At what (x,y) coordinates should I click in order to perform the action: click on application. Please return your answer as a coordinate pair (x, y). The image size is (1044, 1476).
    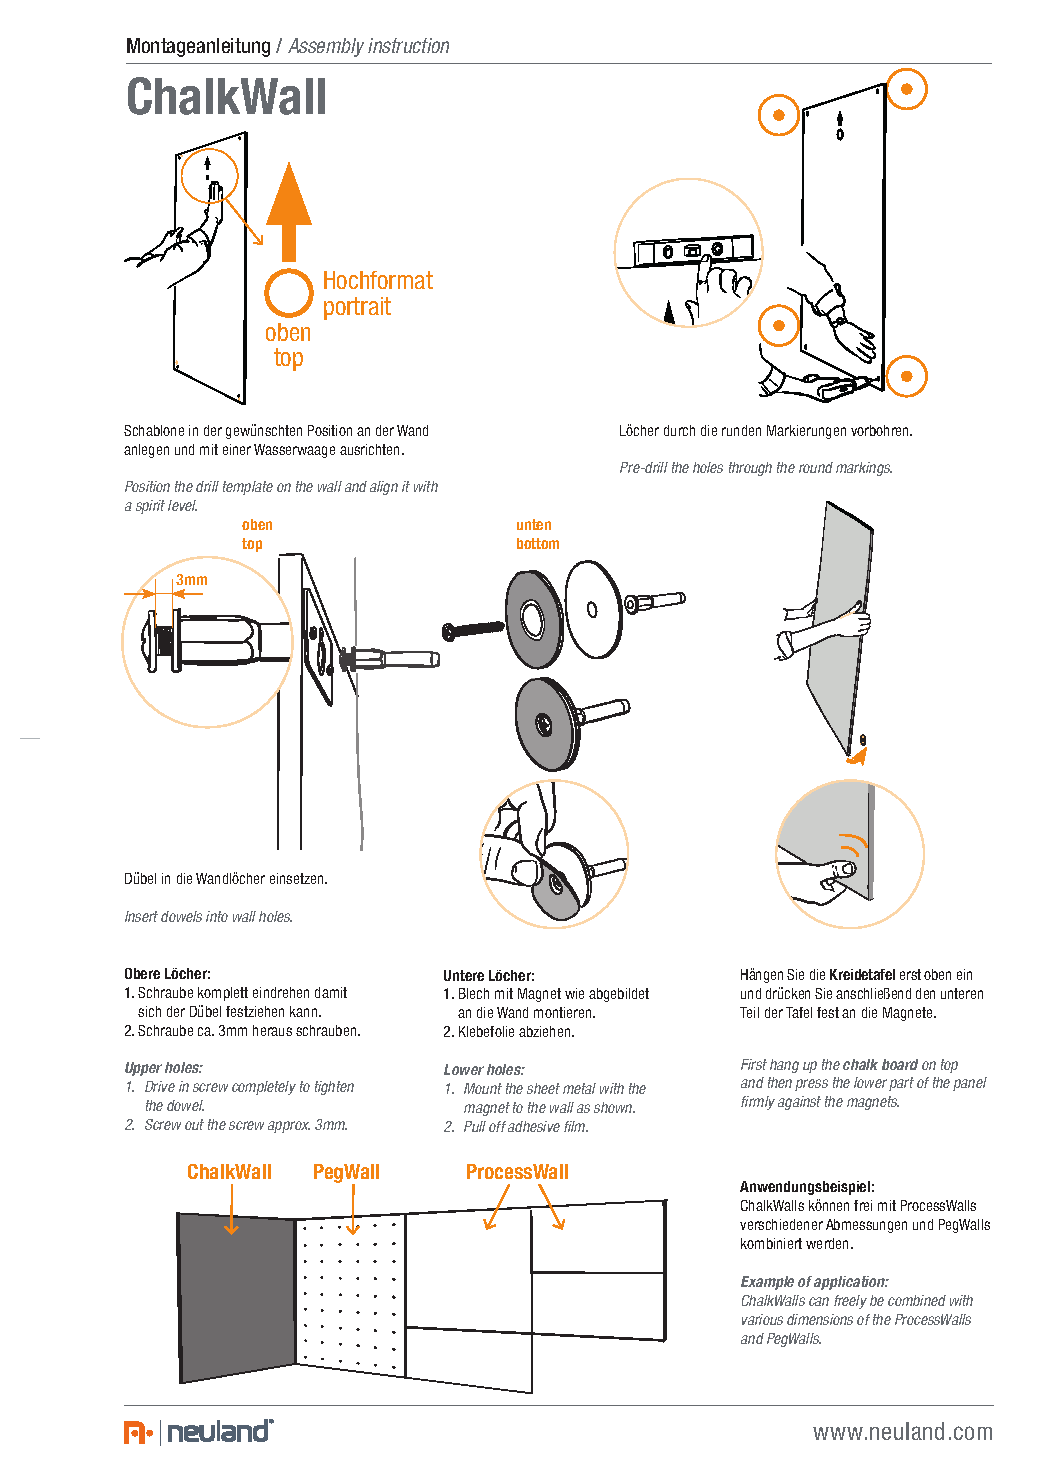
    Looking at the image, I should click on (851, 1283).
